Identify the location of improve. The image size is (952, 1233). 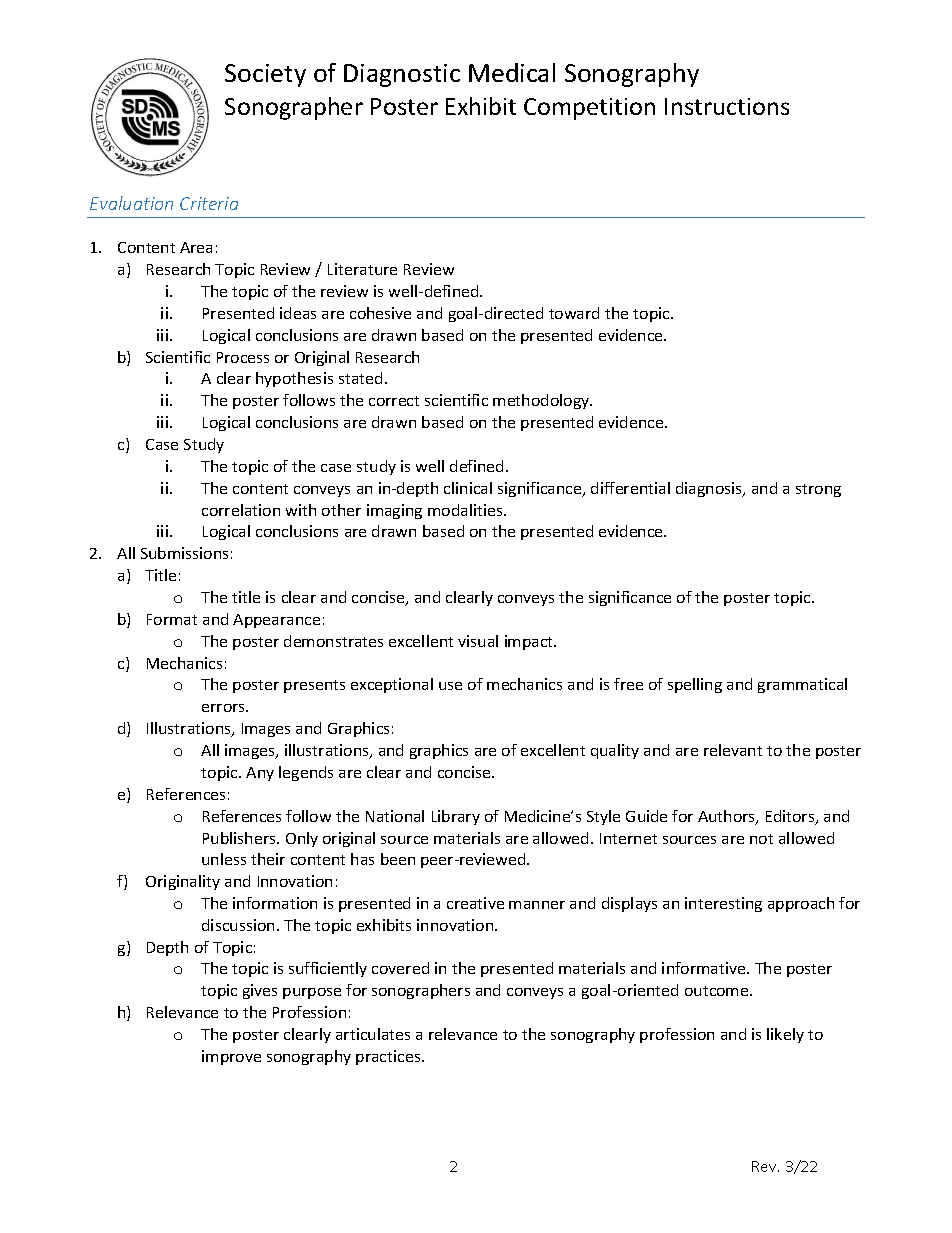
(231, 1057).
